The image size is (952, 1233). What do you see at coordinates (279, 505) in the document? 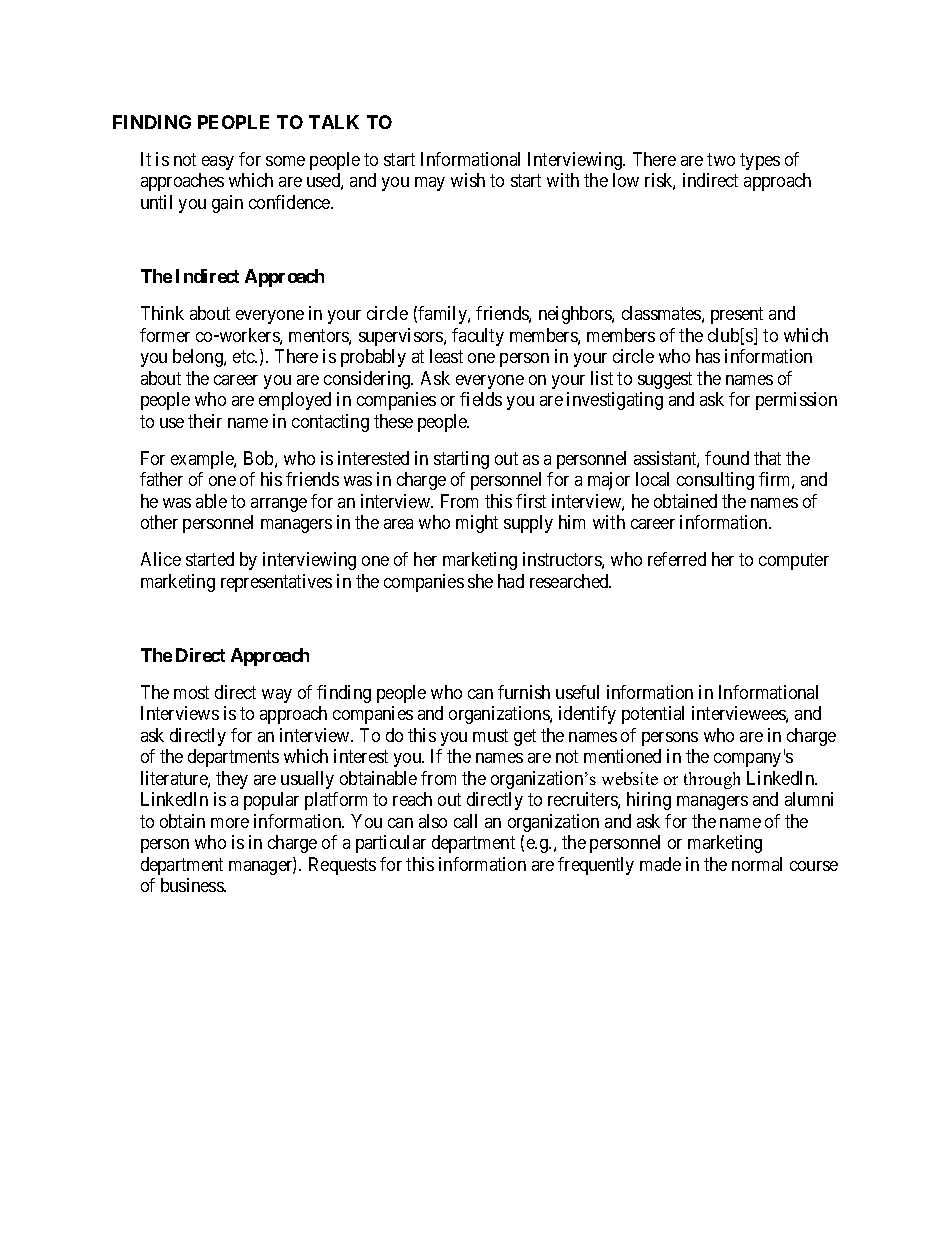
I see `arrange` at bounding box center [279, 505].
